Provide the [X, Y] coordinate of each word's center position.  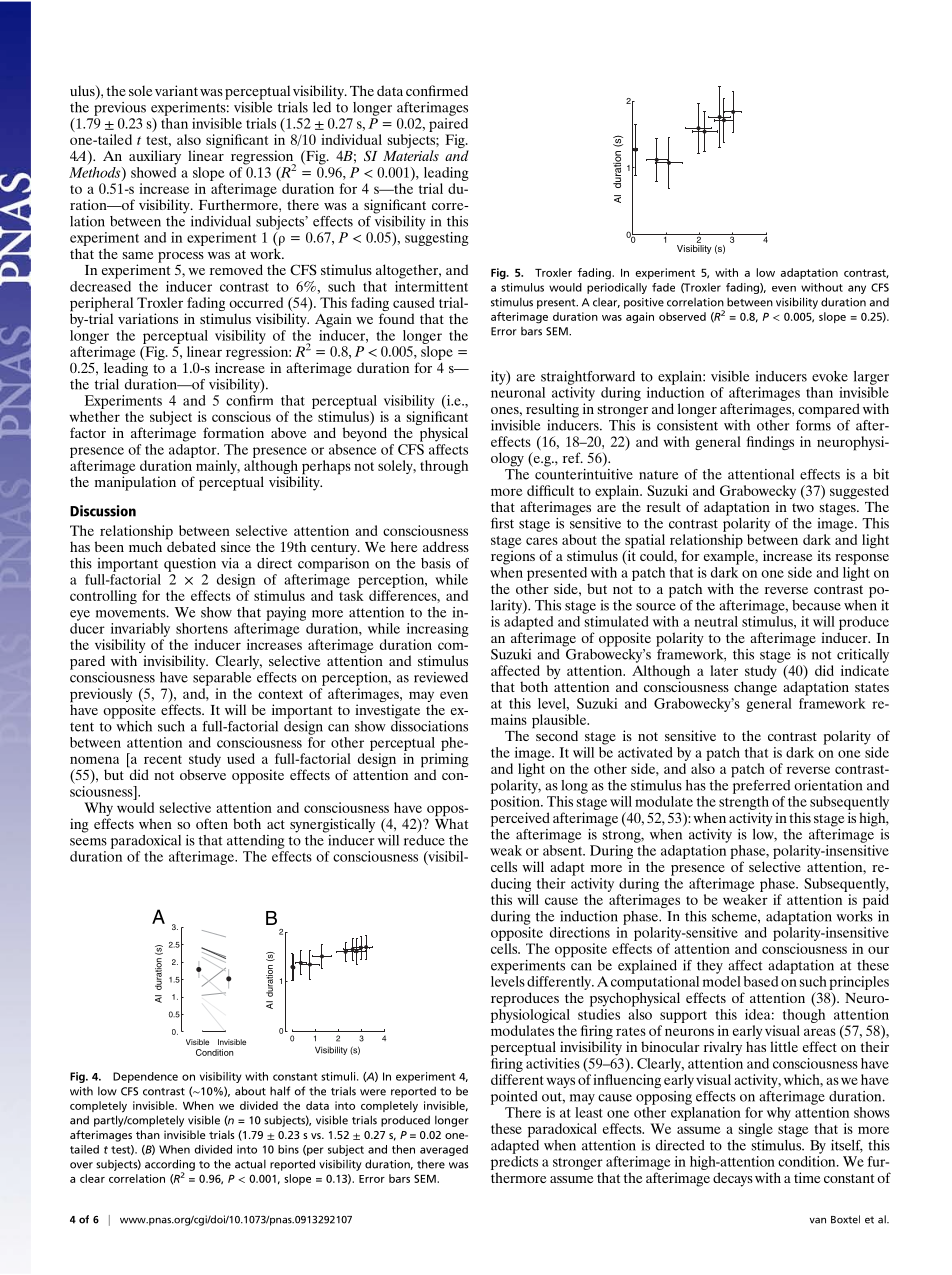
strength [744, 801]
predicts [514, 1163]
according [170, 1166]
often [212, 823]
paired [448, 123]
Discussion [103, 511]
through [444, 467]
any [857, 289]
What [451, 822]
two [803, 507]
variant [176, 90]
